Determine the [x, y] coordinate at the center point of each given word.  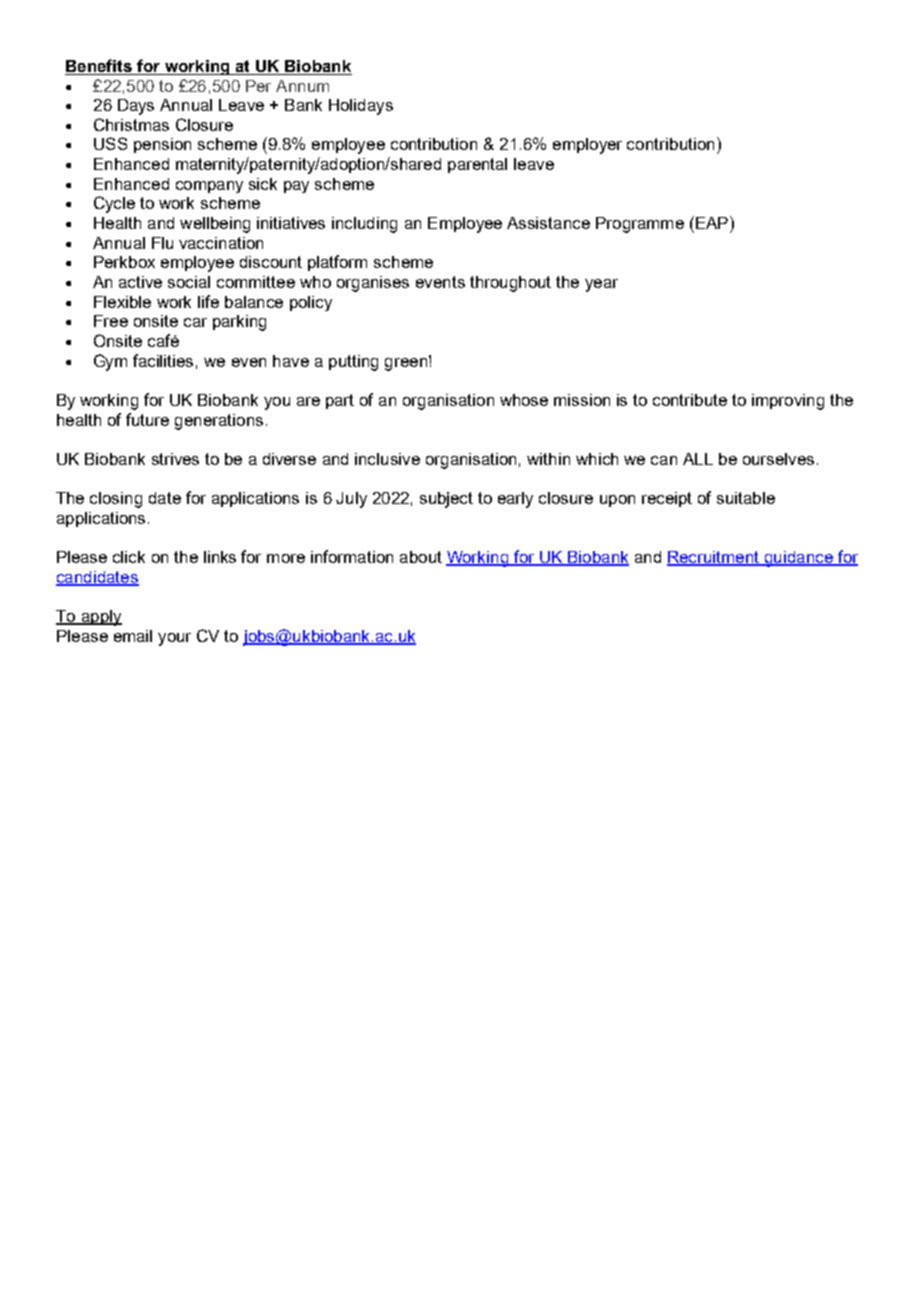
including [364, 225]
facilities [163, 360]
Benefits [99, 67]
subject [446, 500]
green [406, 364]
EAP [712, 222]
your [174, 639]
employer [587, 146]
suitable [746, 498]
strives [175, 459]
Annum [302, 86]
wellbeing [215, 225]
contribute [690, 400]
